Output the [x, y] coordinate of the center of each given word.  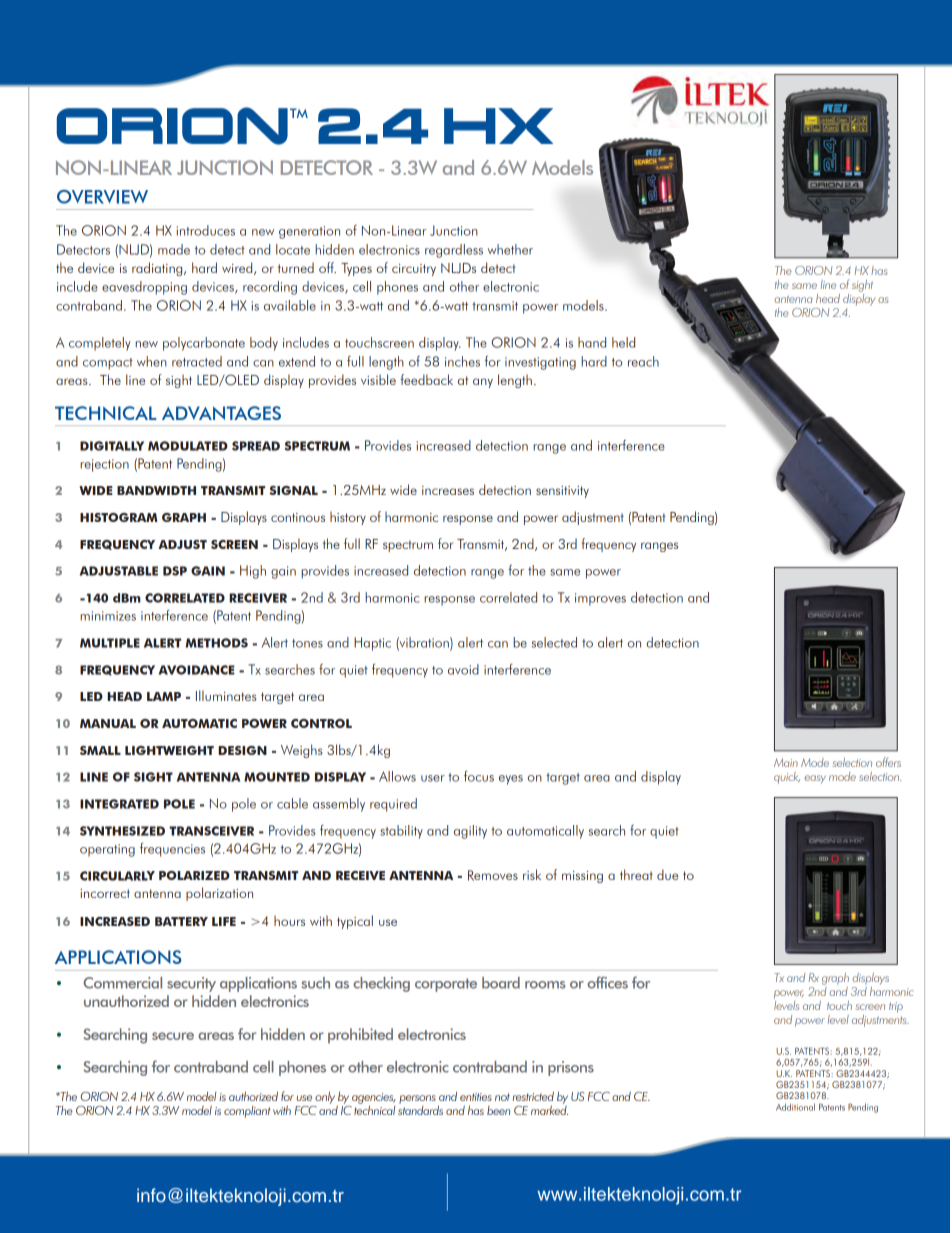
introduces [206, 230]
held [623, 342]
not [502, 1097]
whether [510, 249]
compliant [247, 1112]
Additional [795, 1107]
